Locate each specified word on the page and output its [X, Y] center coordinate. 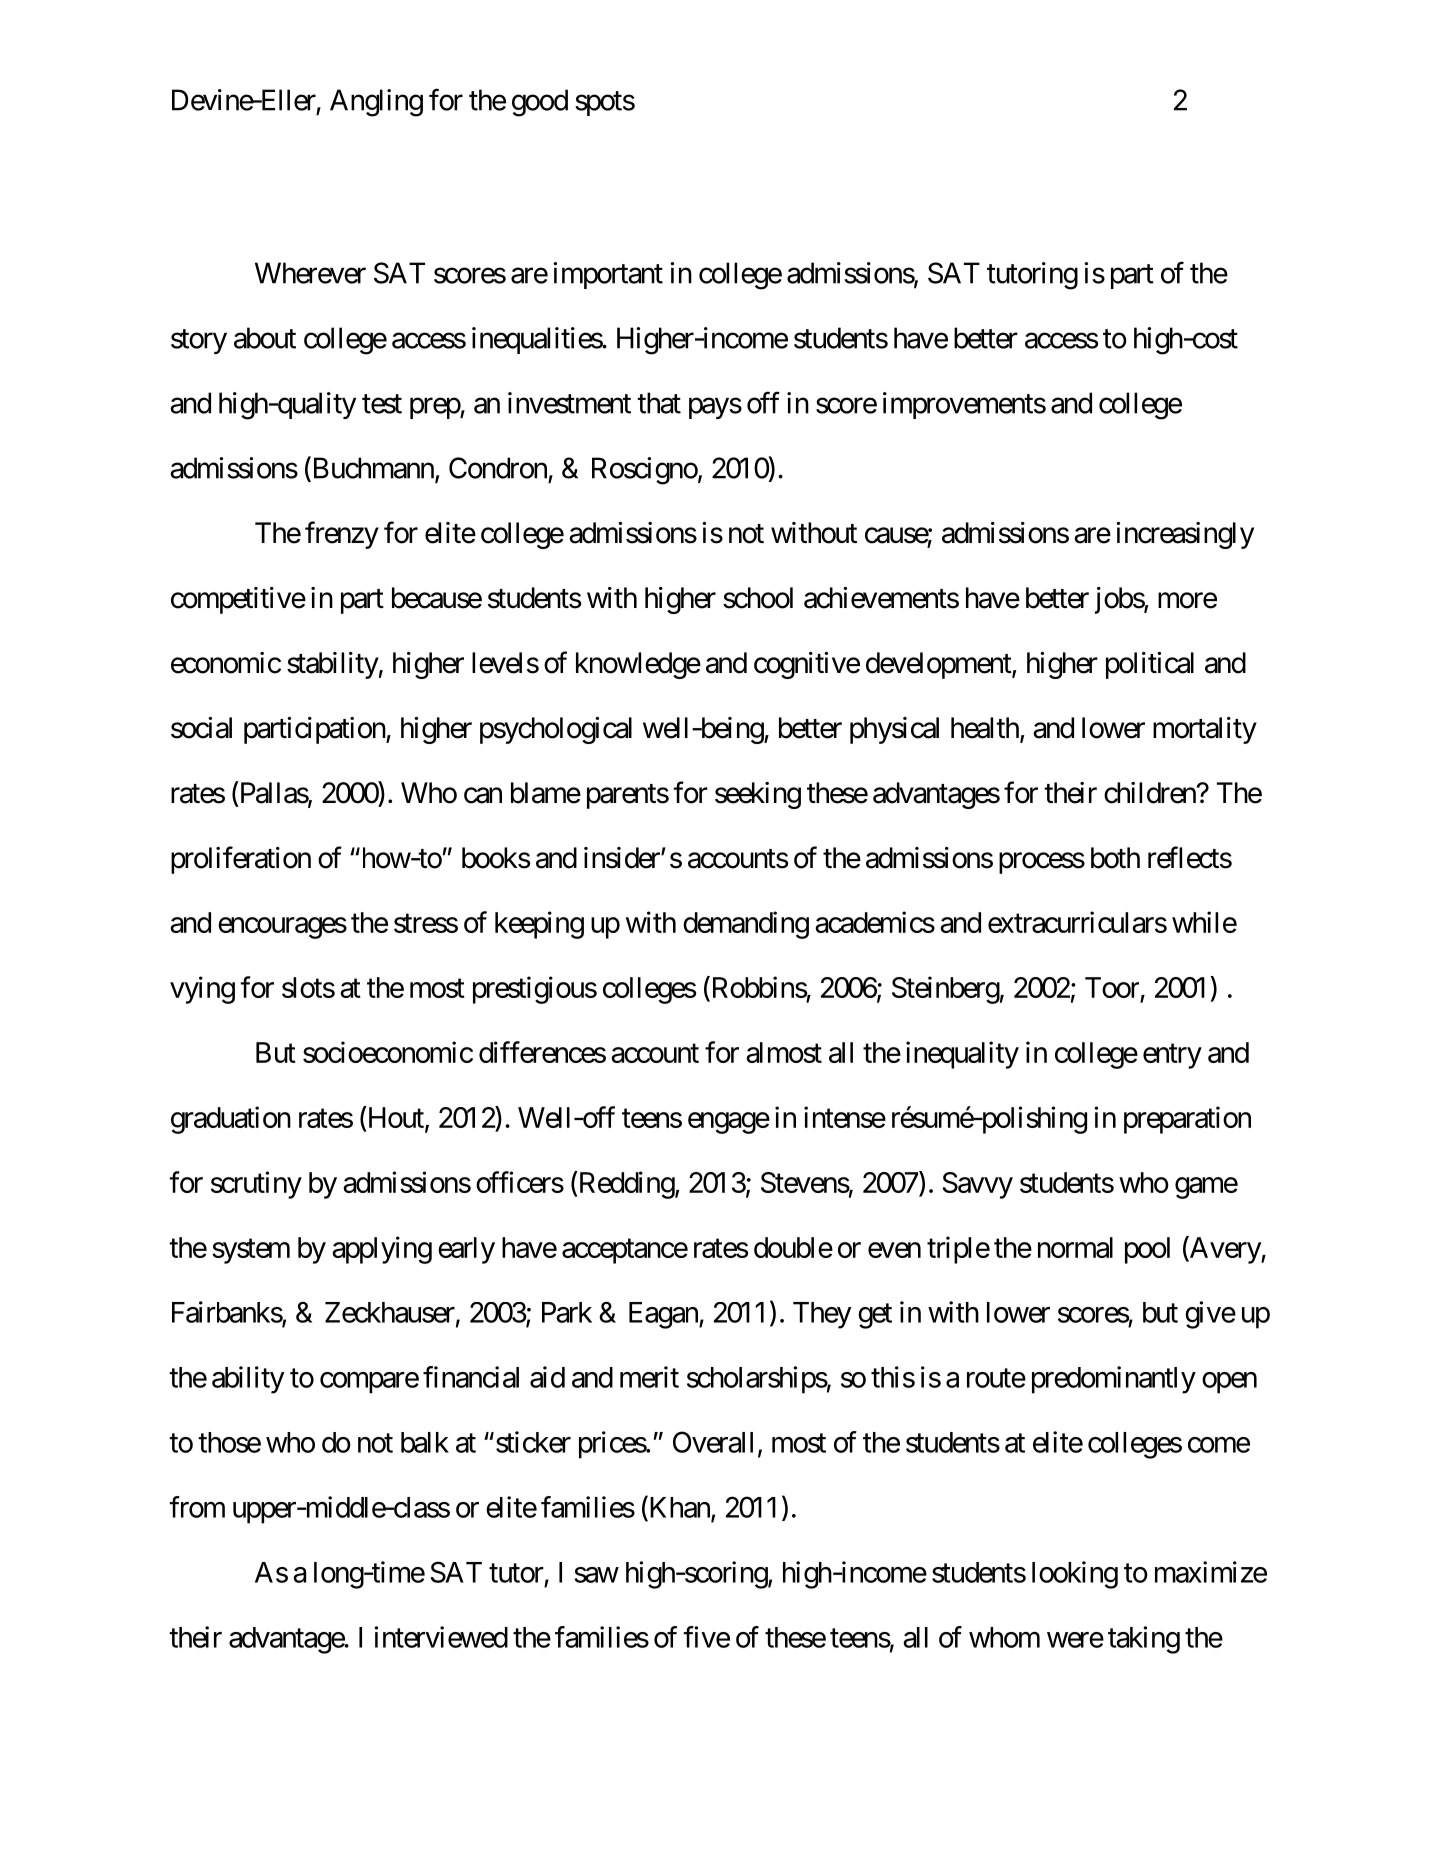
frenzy [342, 535]
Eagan [664, 1315]
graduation [231, 1120]
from [197, 1507]
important [608, 275]
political [1150, 665]
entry [1172, 1056]
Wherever [310, 273]
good [540, 103]
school [758, 598]
